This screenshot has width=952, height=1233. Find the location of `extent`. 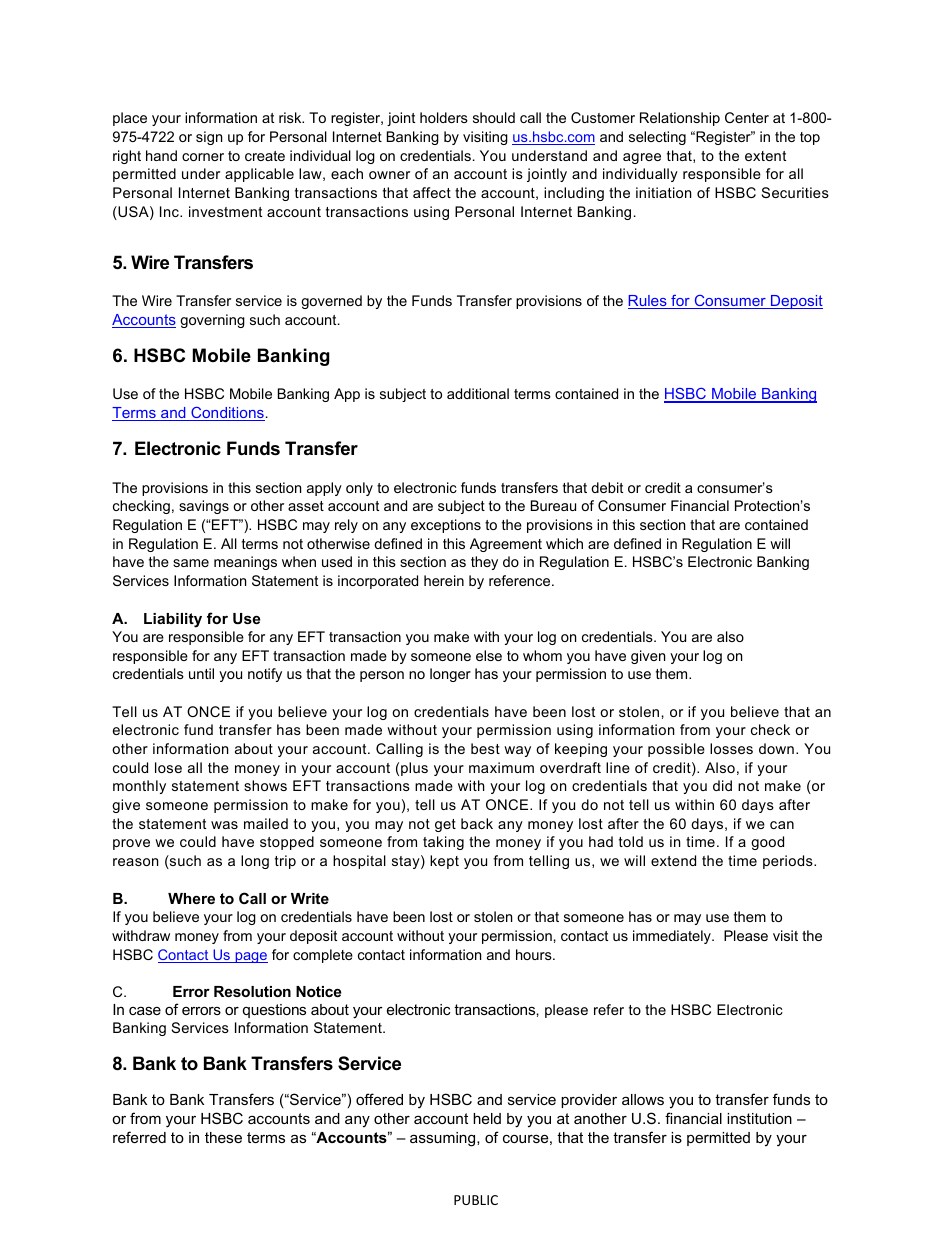

extent is located at coordinates (765, 156).
